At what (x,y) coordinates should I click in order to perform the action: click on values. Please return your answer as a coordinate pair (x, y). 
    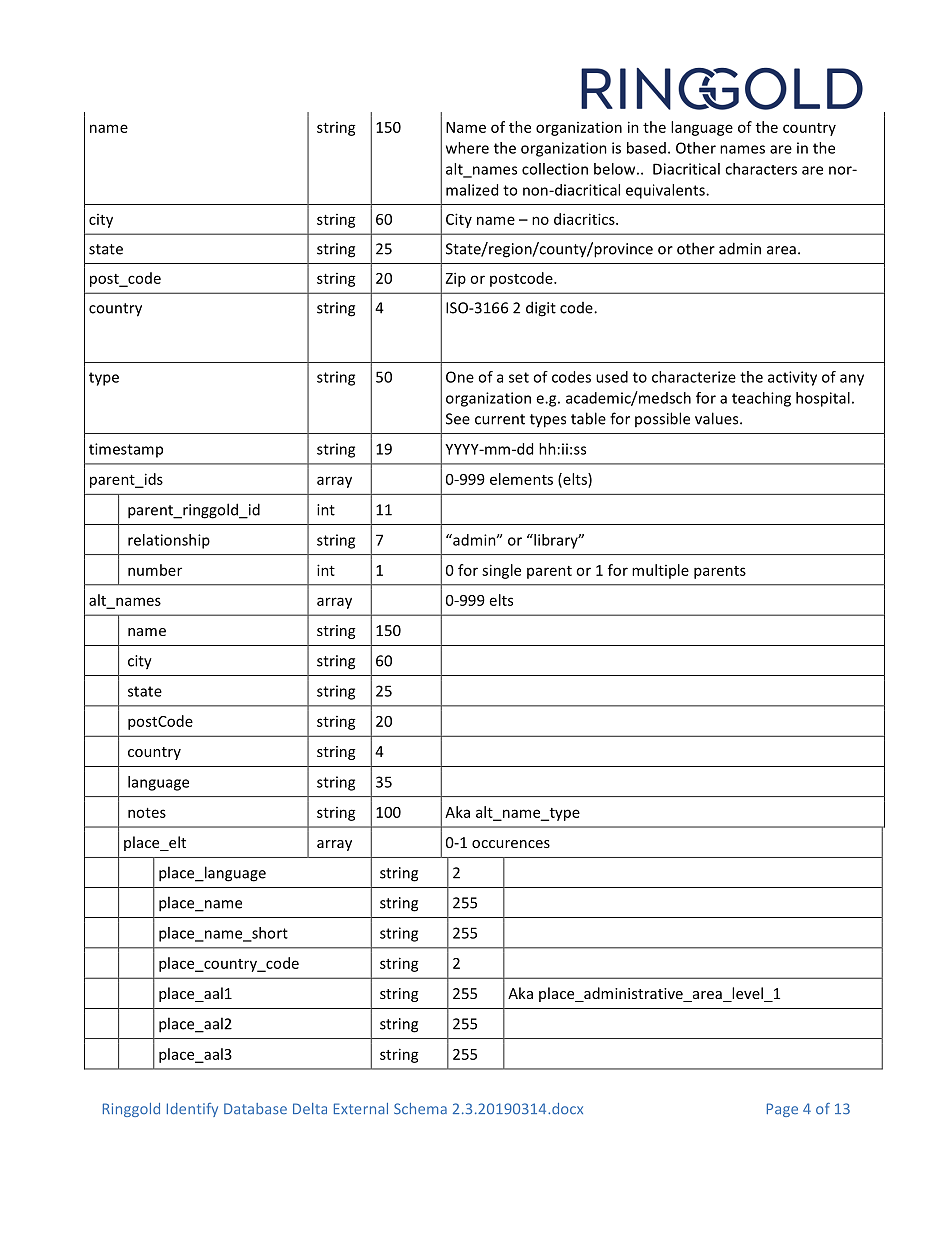
    Looking at the image, I should click on (718, 418).
